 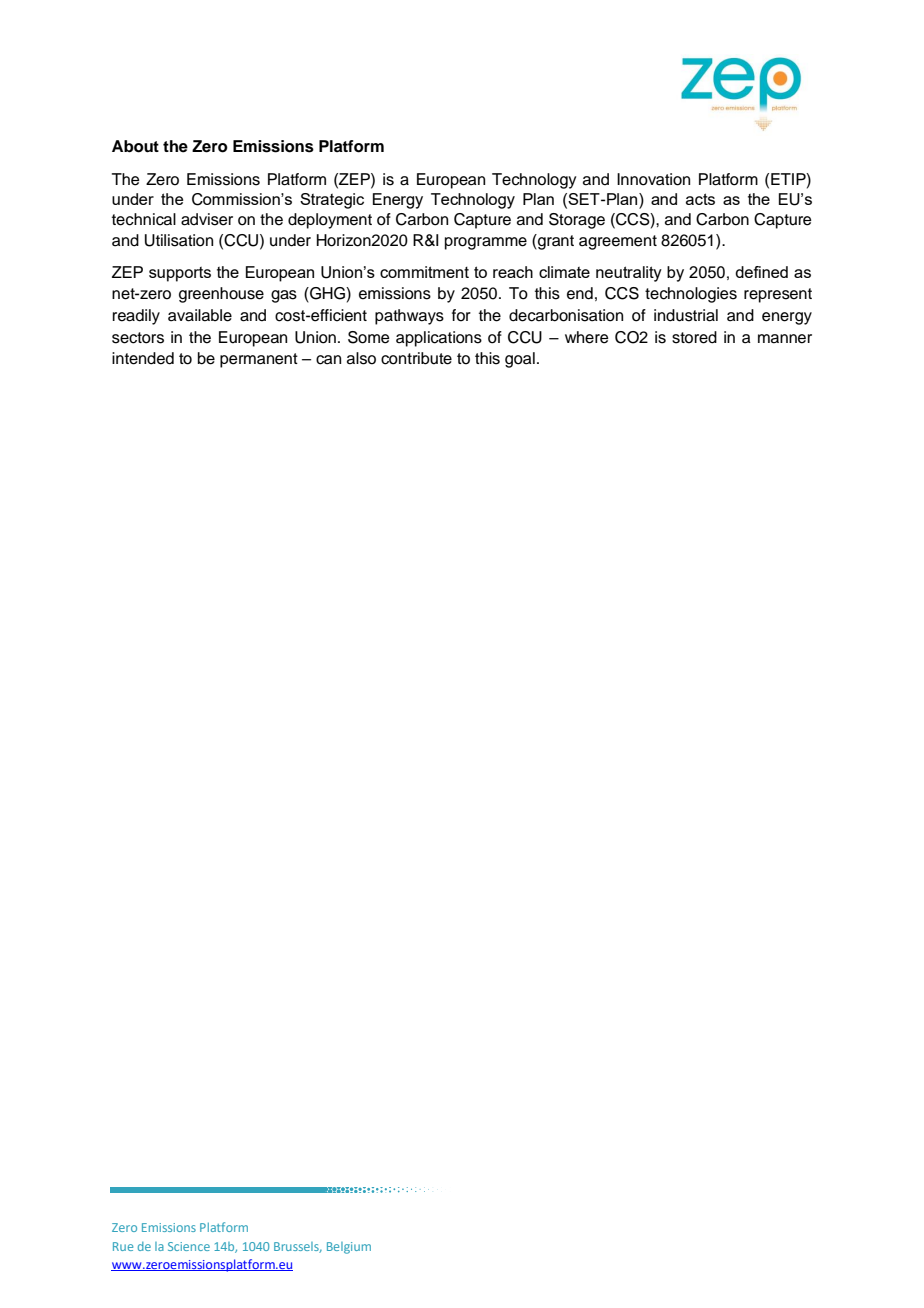 What do you see at coordinates (349, 1248) in the image?
I see `Belgium` at bounding box center [349, 1248].
